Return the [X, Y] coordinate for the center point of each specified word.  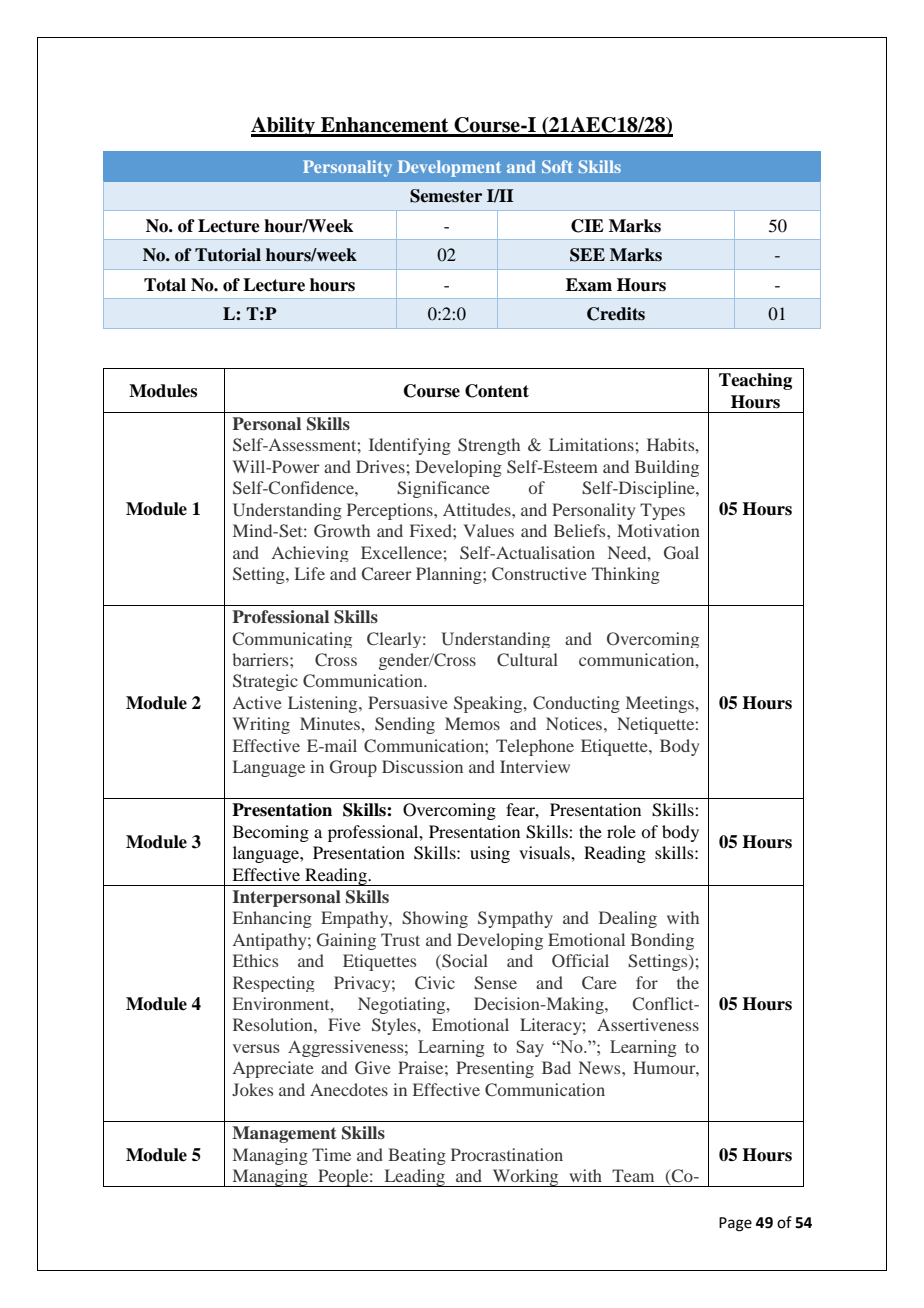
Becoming [271, 833]
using [490, 854]
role [621, 831]
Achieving [310, 554]
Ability [284, 127]
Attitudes [478, 509]
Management [284, 1134]
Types [662, 511]
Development [449, 168]
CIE [587, 226]
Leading [414, 1178]
